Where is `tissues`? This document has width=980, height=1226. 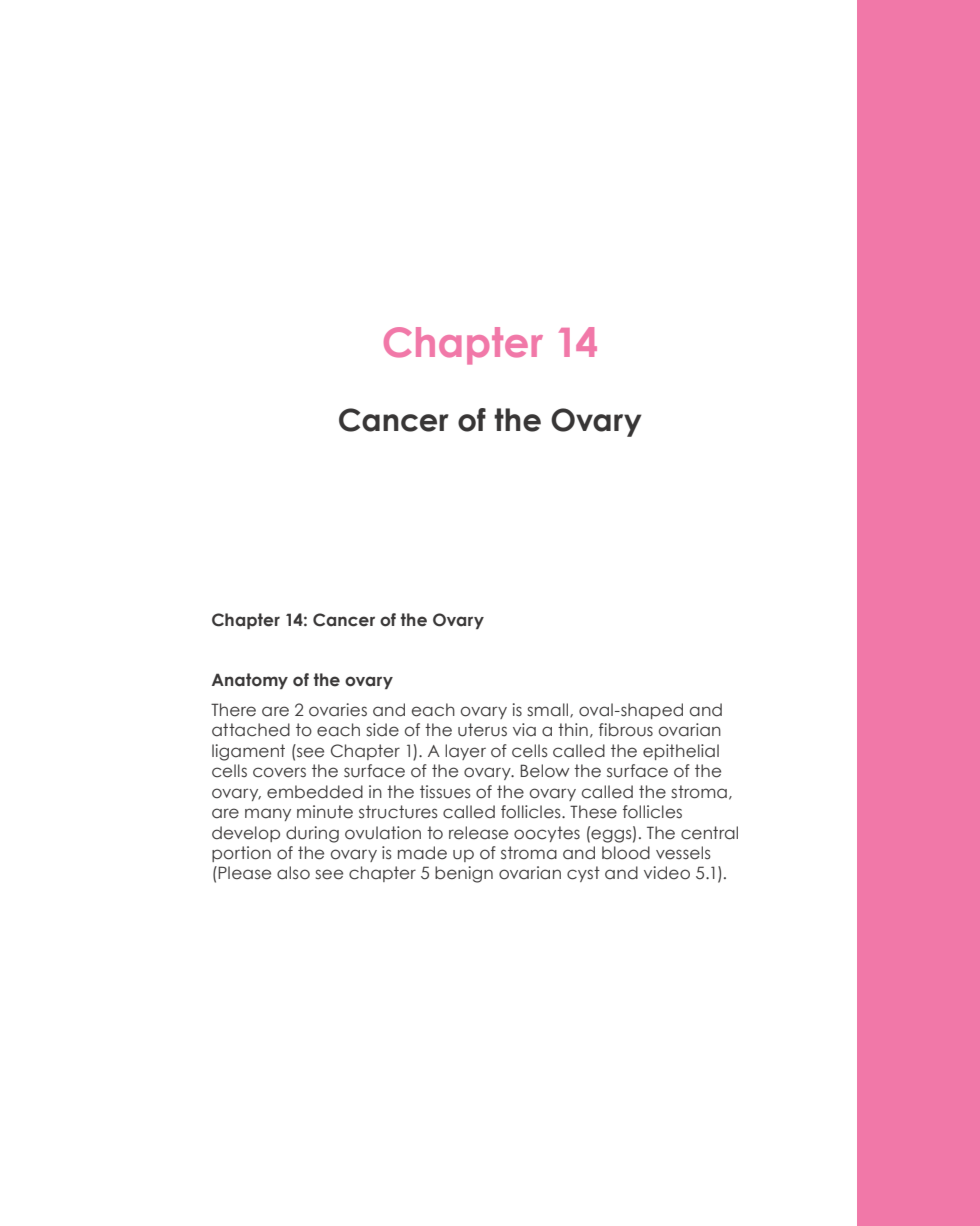 tissues is located at coordinates (445, 792).
